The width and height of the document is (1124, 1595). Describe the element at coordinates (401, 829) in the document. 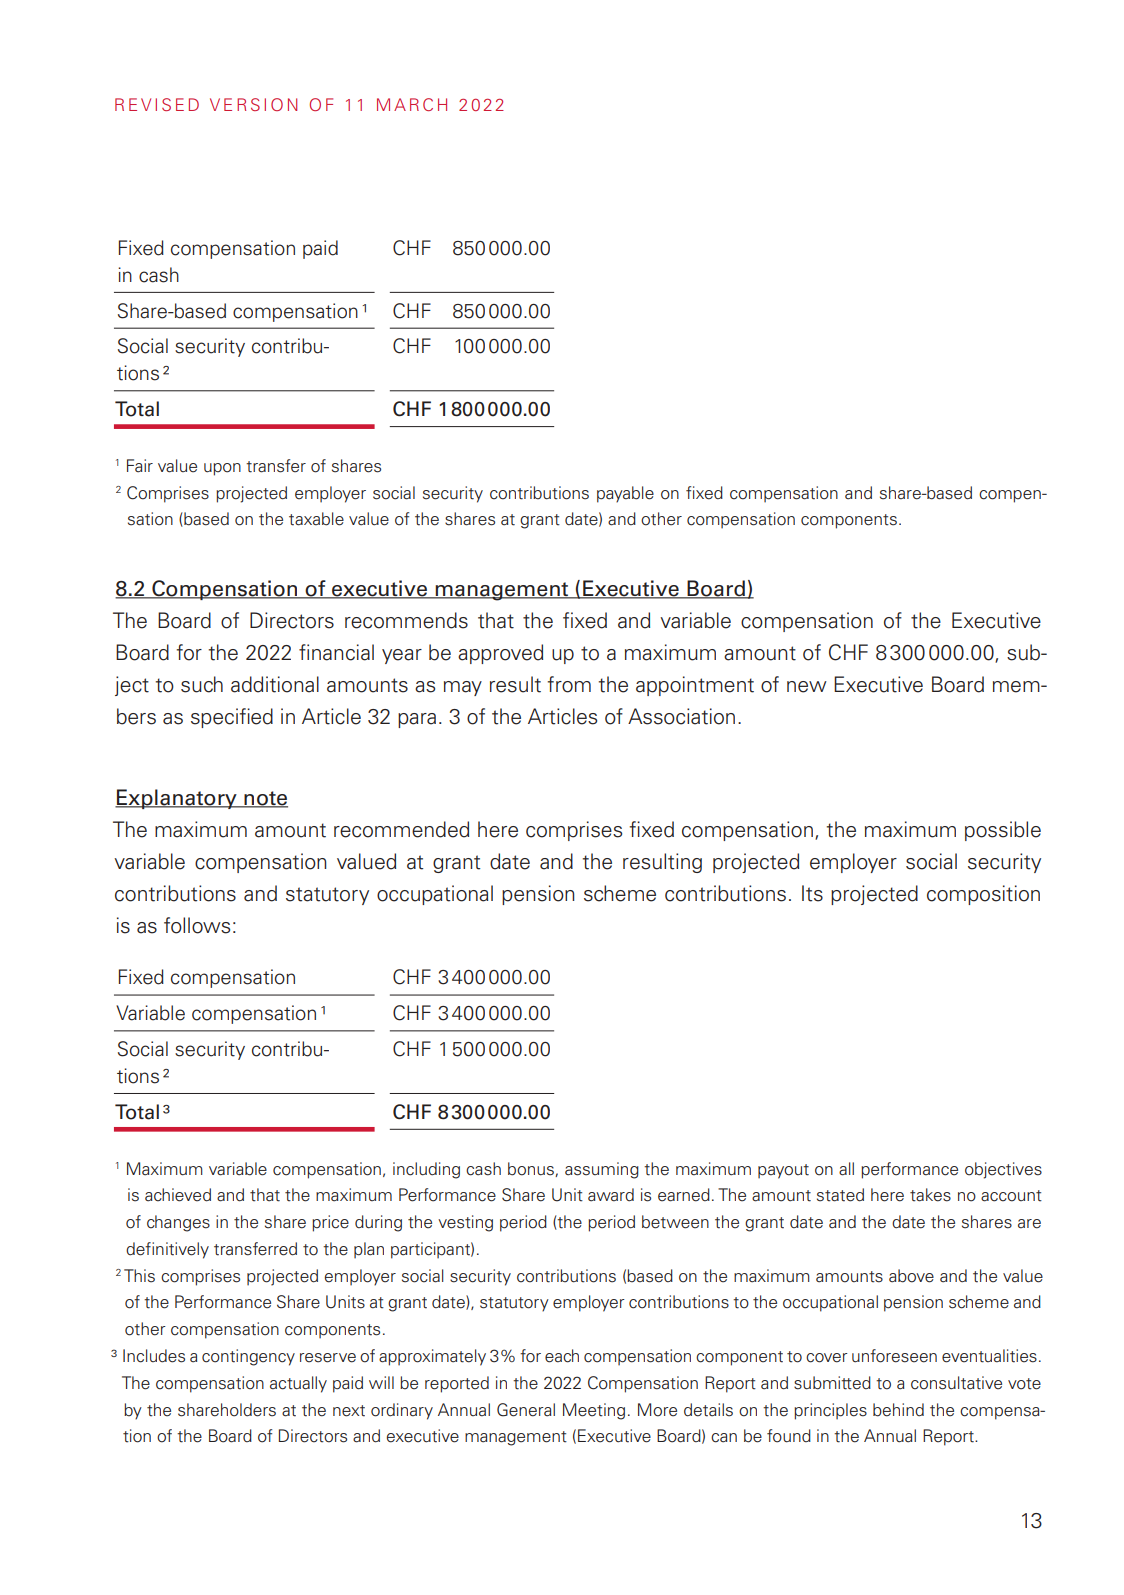

I see `recommended` at that location.
